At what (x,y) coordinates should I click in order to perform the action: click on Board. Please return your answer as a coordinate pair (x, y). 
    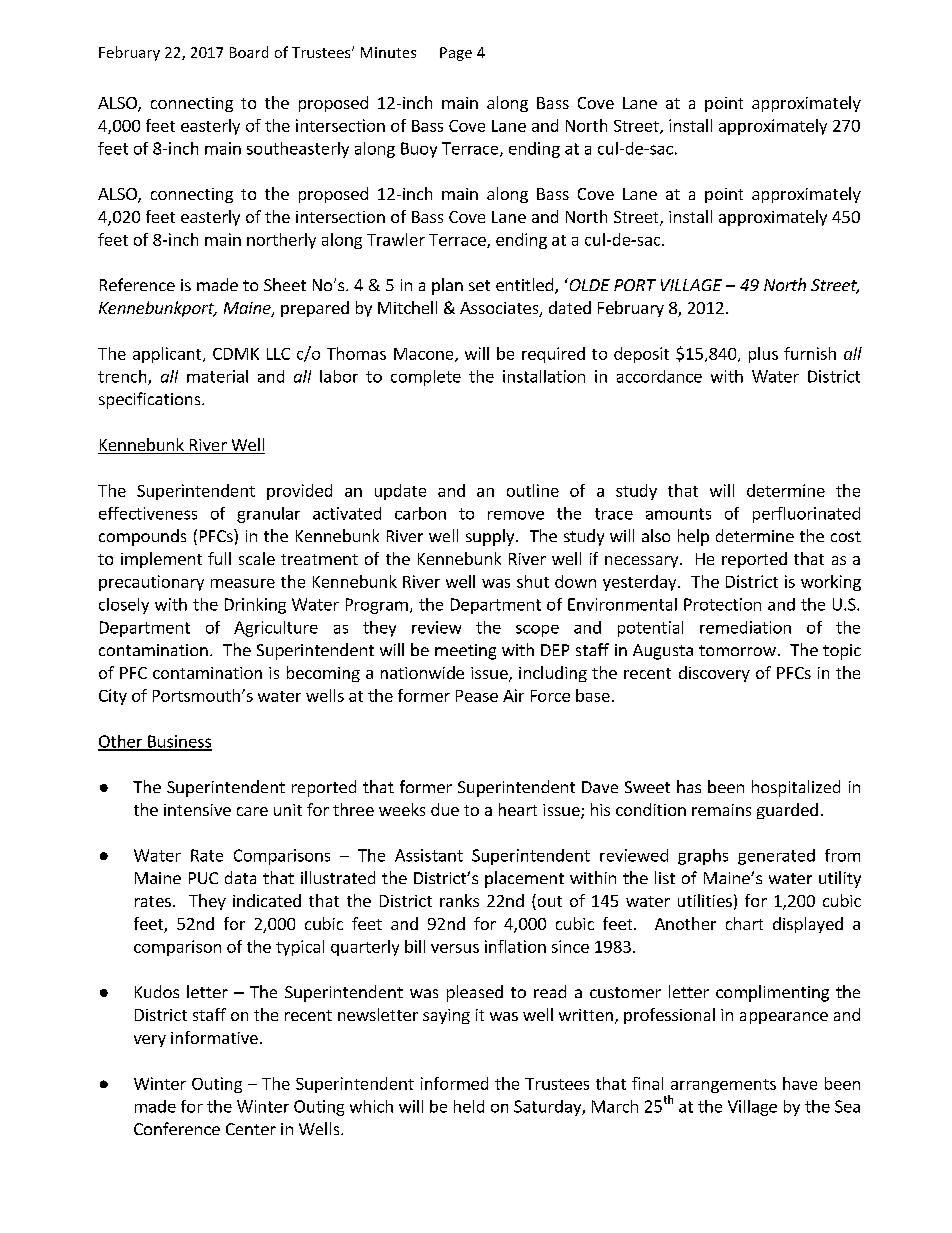
    Looking at the image, I should click on (249, 52).
